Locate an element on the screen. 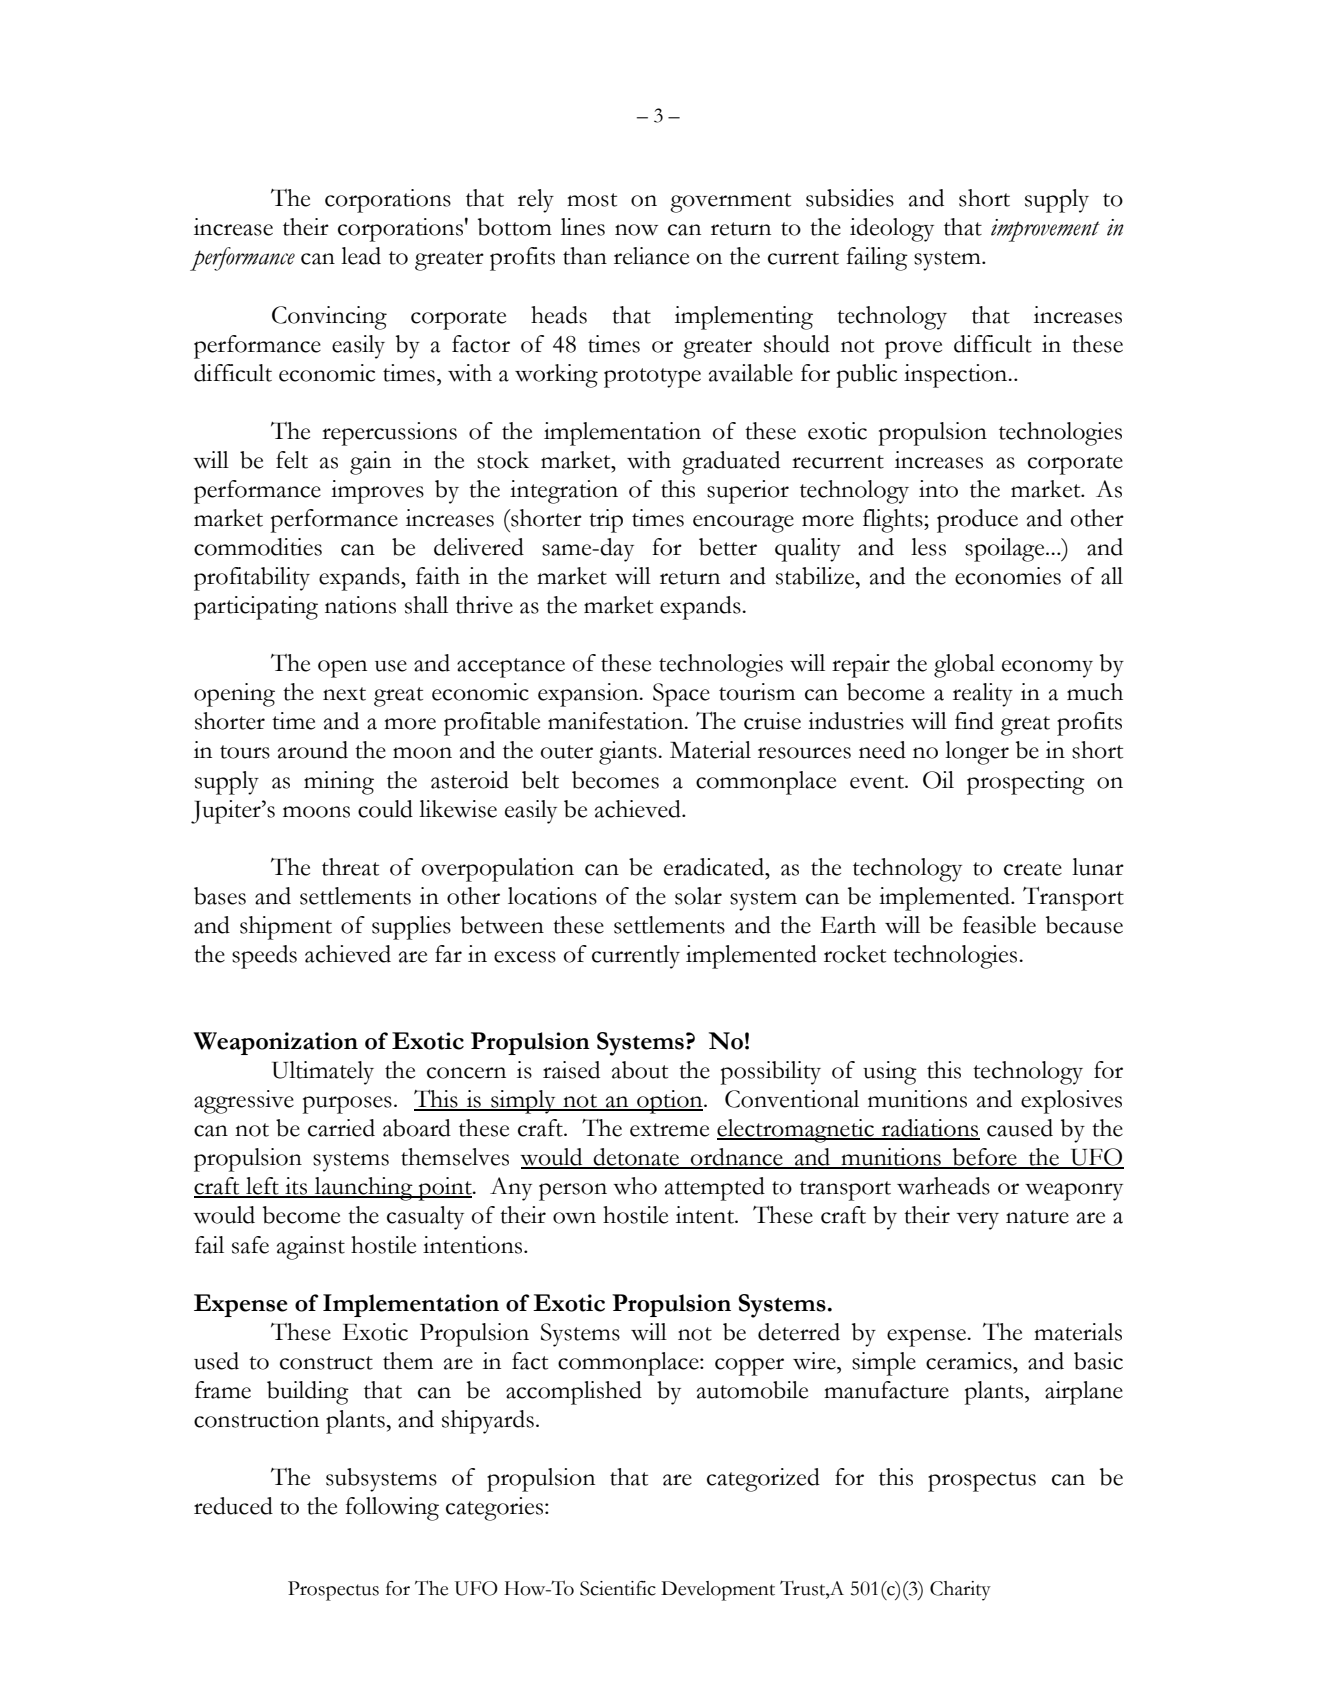 This screenshot has height=1705, width=1317. ideology is located at coordinates (892, 230).
